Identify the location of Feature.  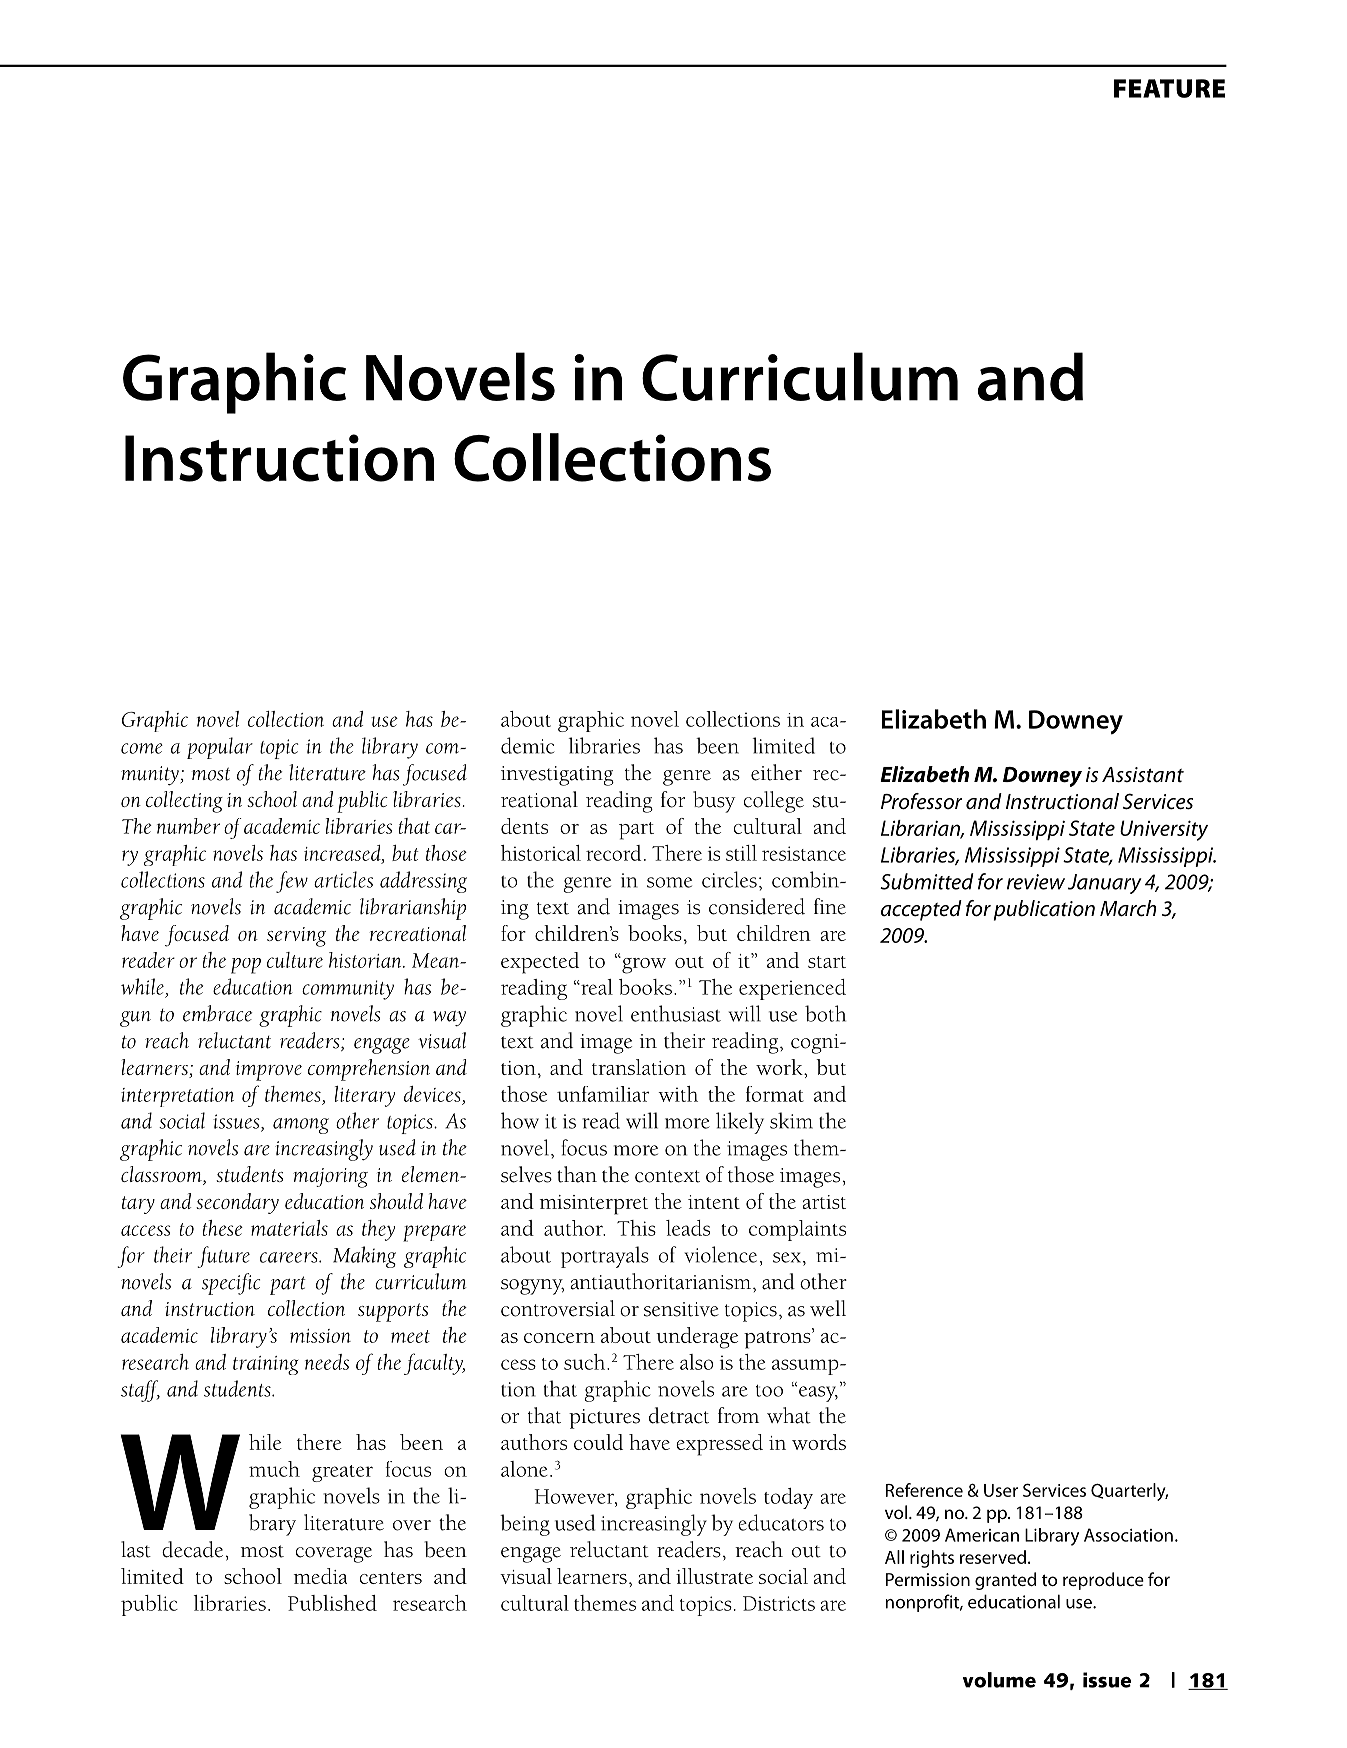
(1169, 88).
